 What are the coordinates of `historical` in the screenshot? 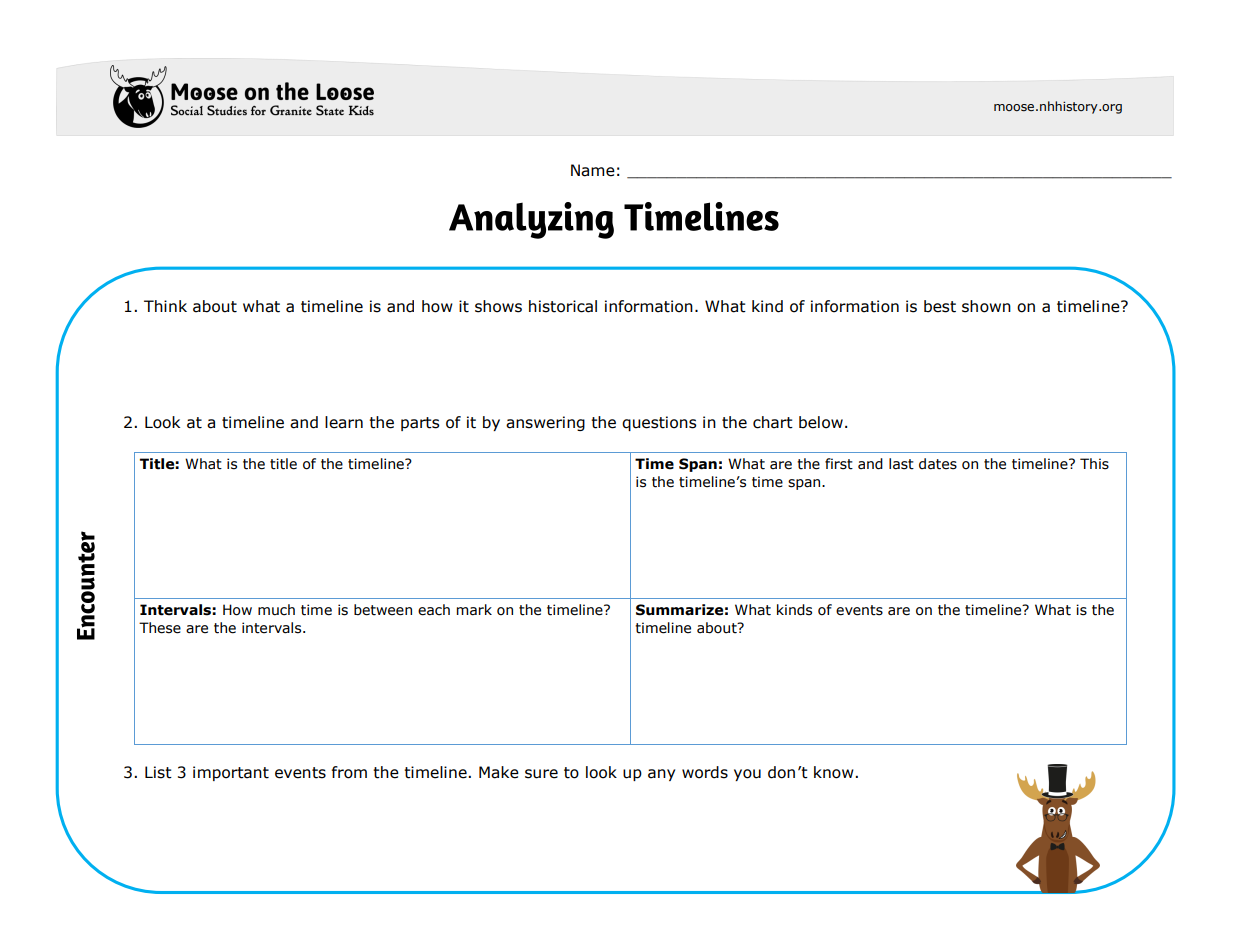 It's located at (563, 306).
